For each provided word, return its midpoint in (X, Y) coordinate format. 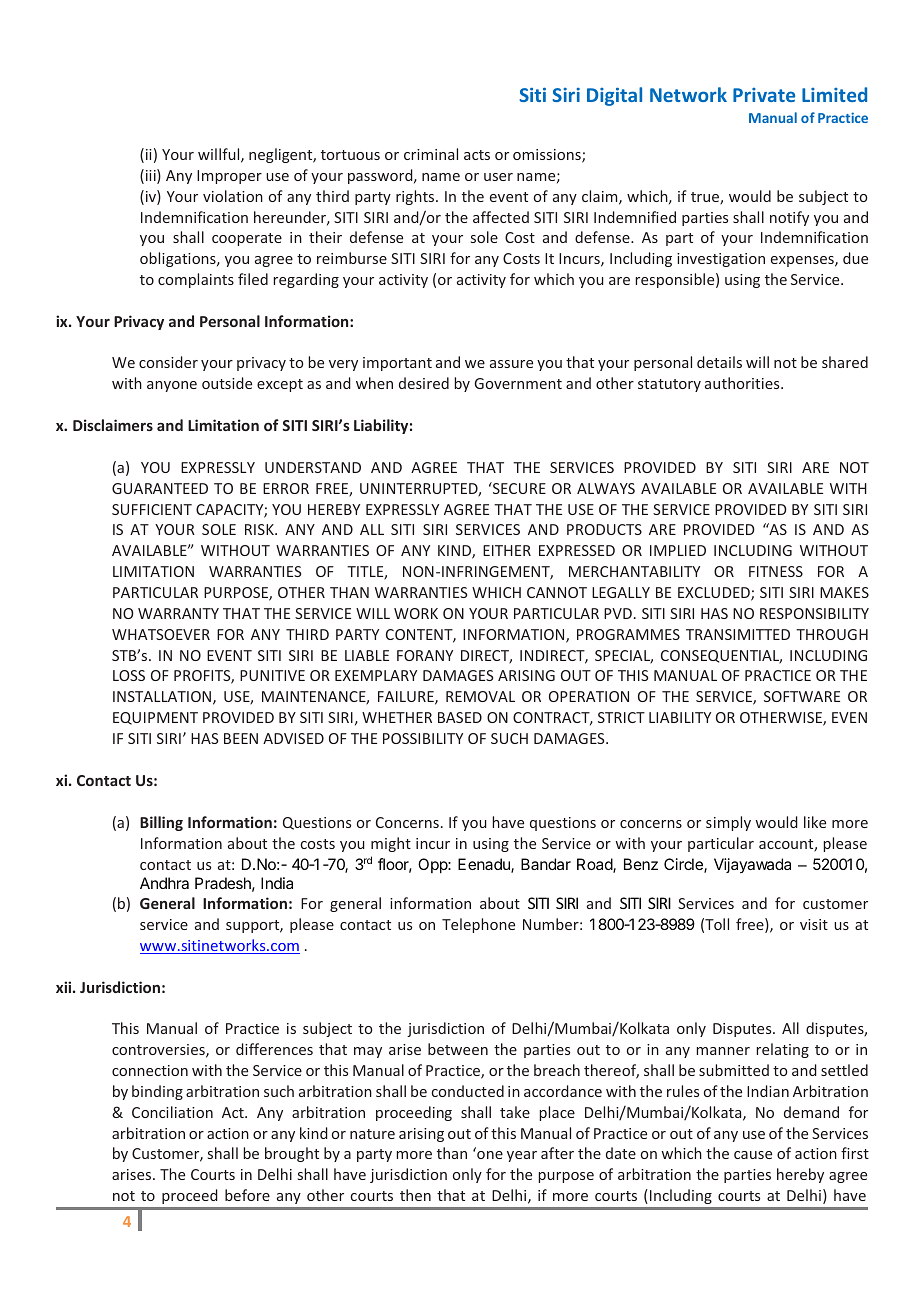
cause (753, 1155)
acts (477, 155)
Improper (229, 177)
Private (764, 95)
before (247, 1195)
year (522, 1156)
